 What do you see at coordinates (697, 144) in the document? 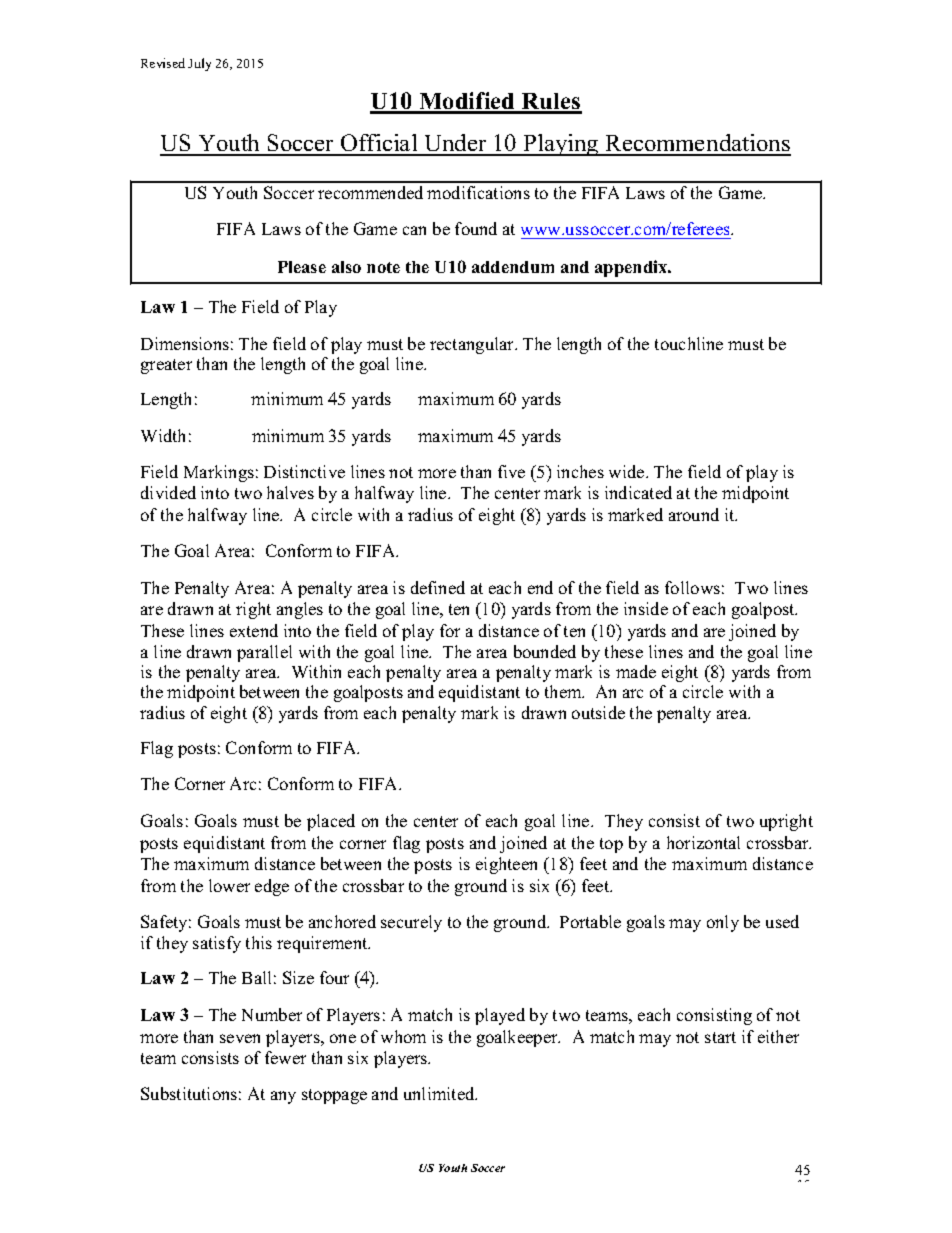
I see `Recommendations` at bounding box center [697, 144].
